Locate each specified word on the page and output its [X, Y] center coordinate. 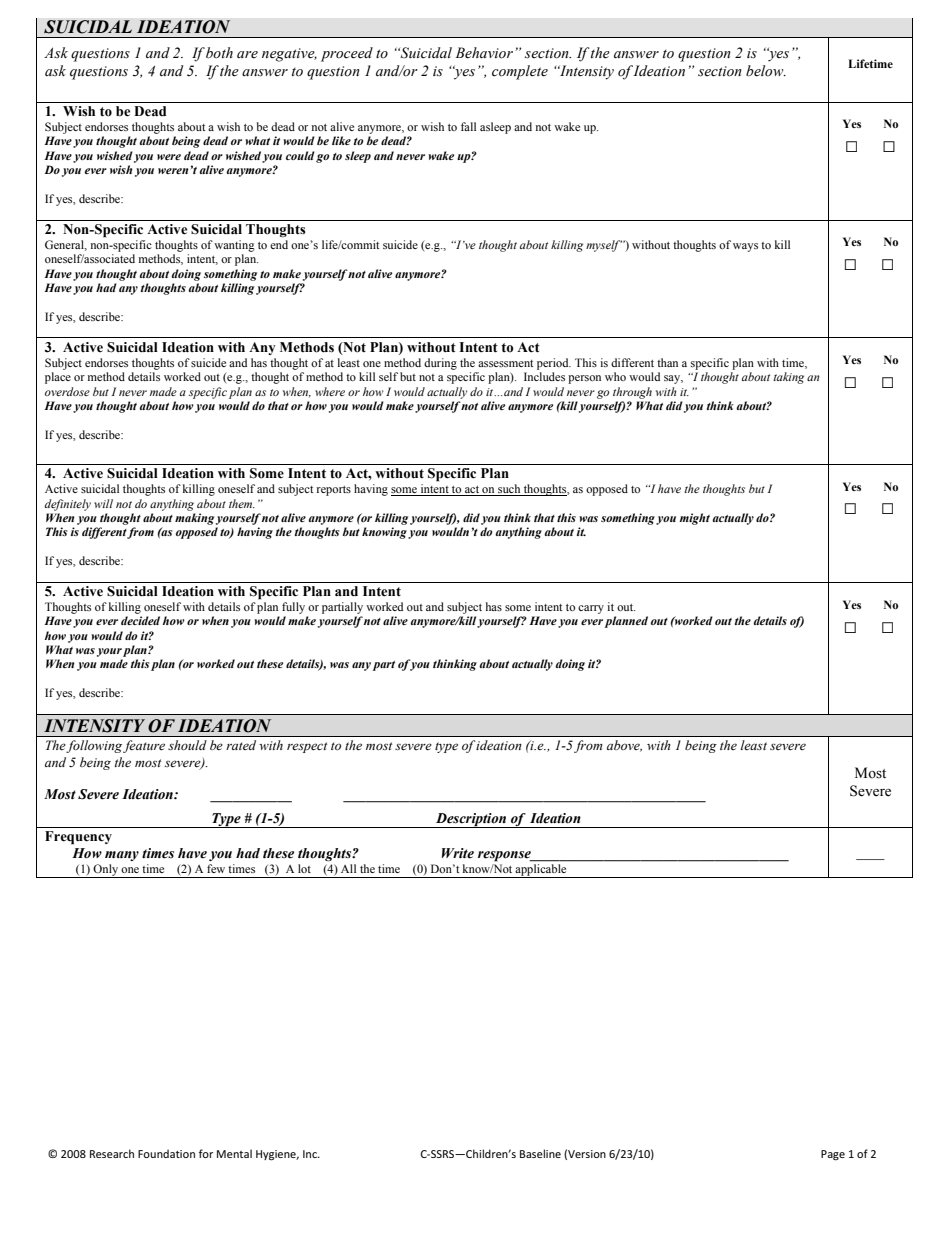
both [219, 53]
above [624, 746]
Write [458, 853]
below [766, 71]
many [122, 856]
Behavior [484, 53]
